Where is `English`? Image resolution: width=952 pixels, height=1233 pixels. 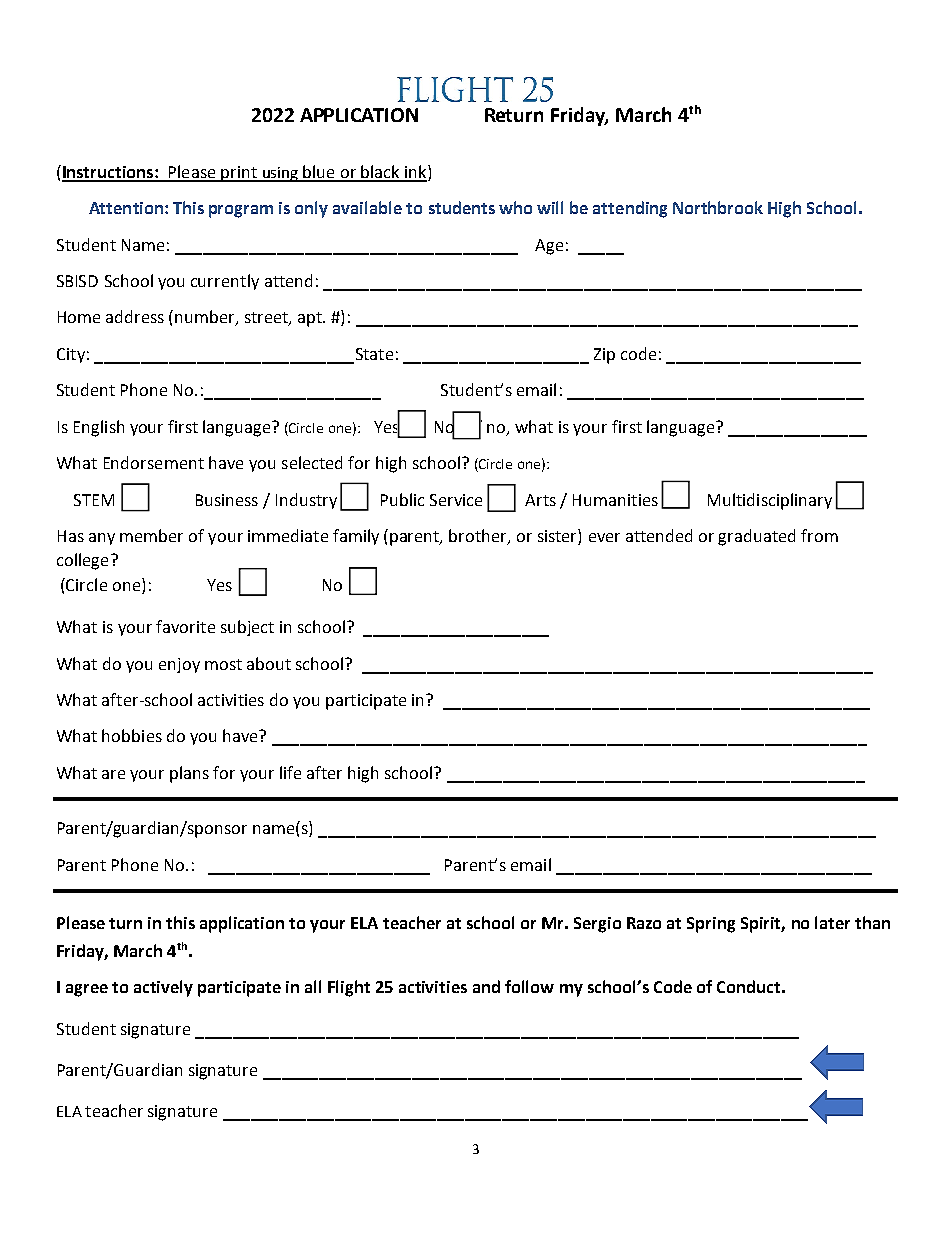 English is located at coordinates (99, 428).
